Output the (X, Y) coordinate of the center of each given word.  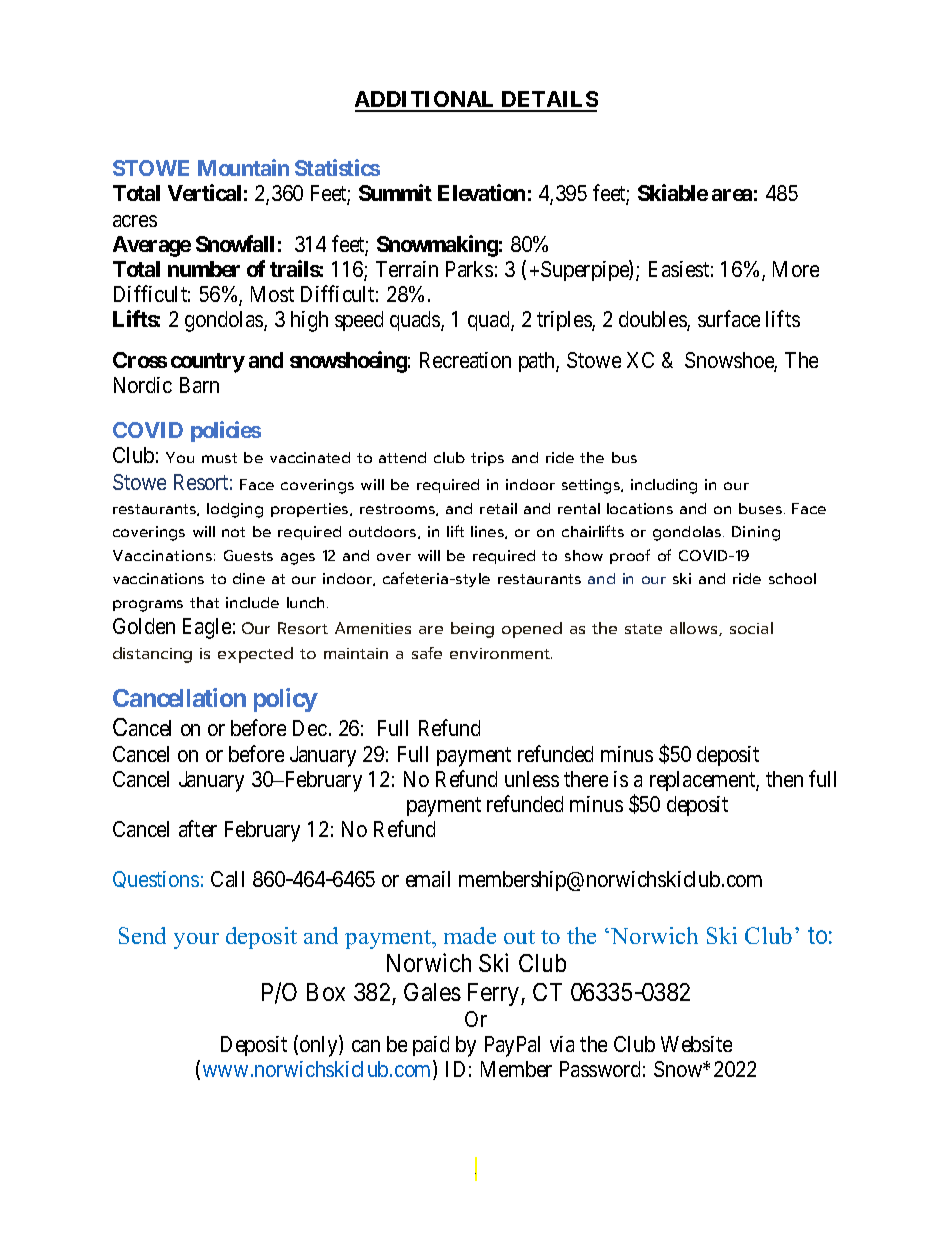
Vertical (204, 192)
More (796, 269)
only (320, 1046)
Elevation (481, 192)
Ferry (495, 994)
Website (696, 1044)
